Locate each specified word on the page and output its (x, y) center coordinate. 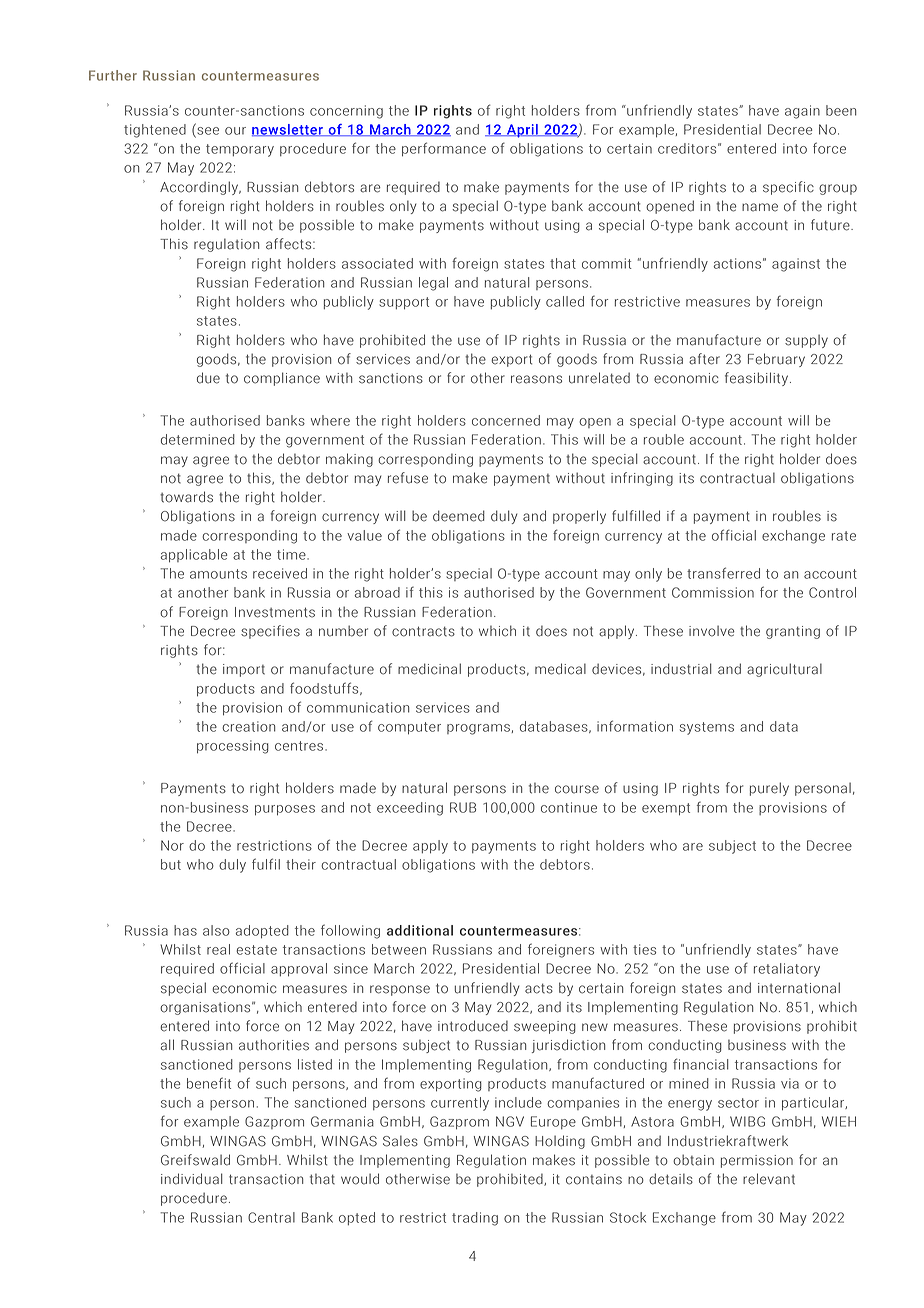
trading (475, 1219)
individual (192, 1179)
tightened (155, 131)
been (841, 110)
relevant (769, 1179)
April (522, 131)
